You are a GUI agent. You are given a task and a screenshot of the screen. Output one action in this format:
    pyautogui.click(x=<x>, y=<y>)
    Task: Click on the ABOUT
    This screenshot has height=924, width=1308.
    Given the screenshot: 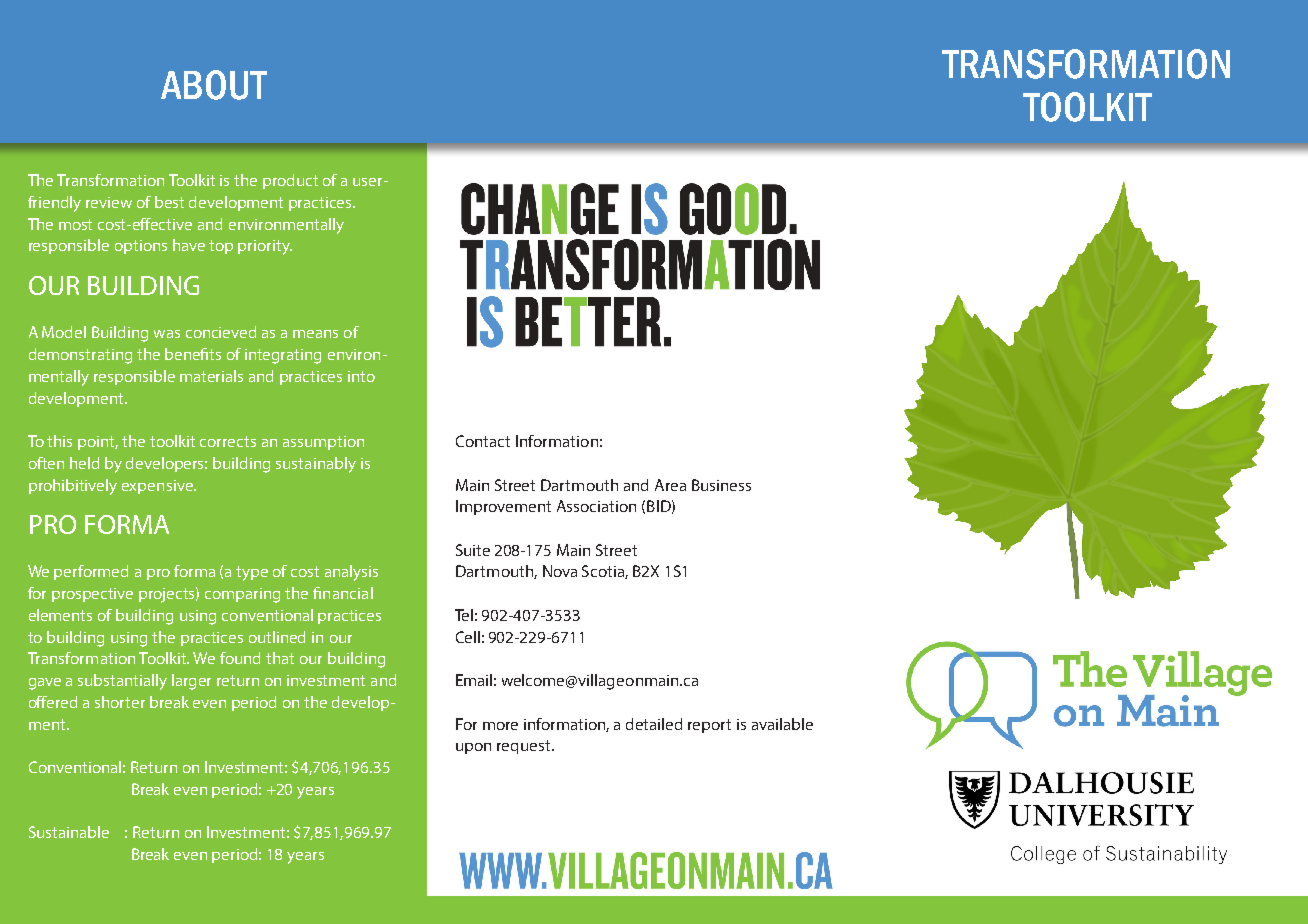 What is the action you would take?
    pyautogui.click(x=214, y=85)
